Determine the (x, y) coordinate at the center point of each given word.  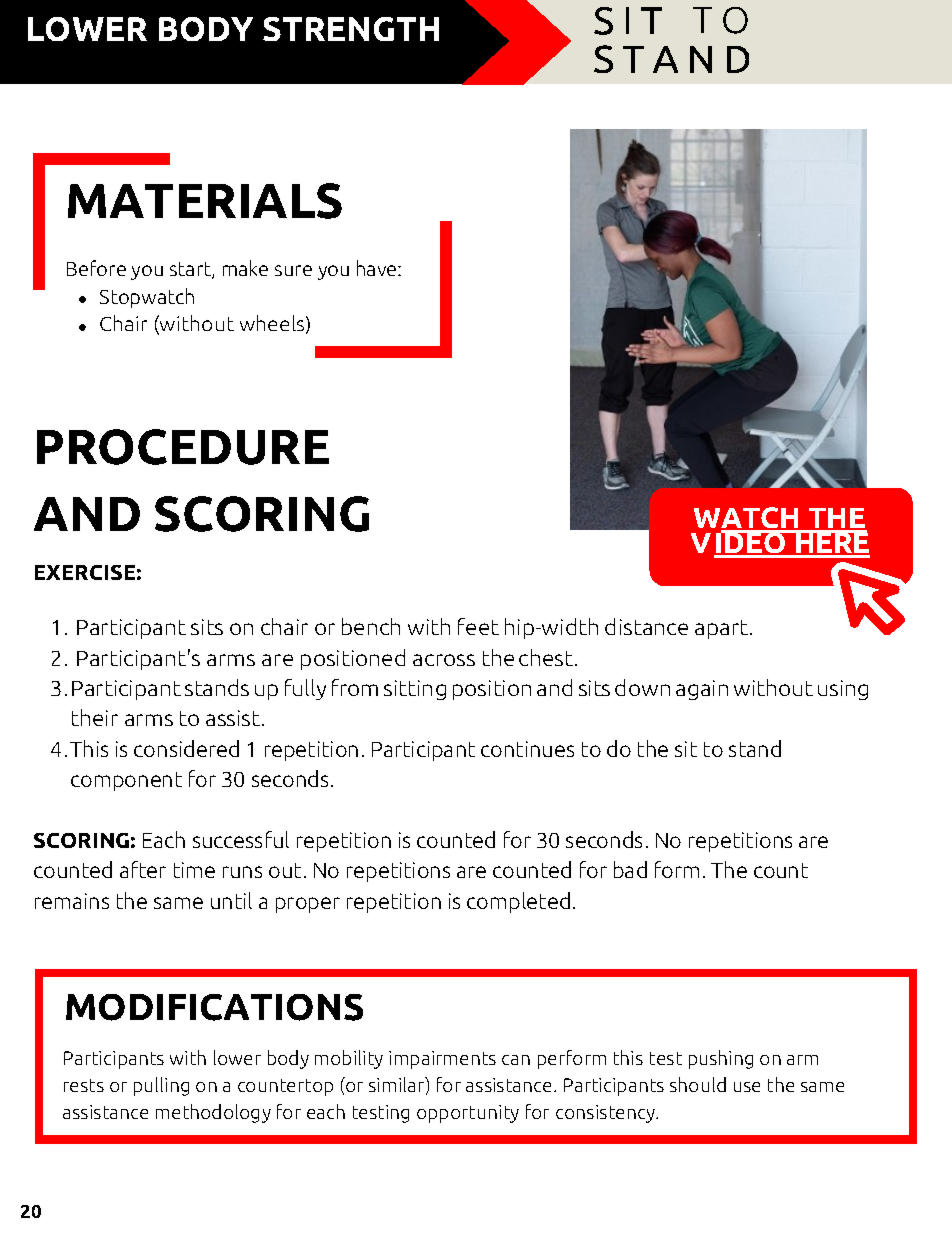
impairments (442, 1060)
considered (186, 748)
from (355, 687)
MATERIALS (205, 201)
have (378, 268)
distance (646, 626)
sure (293, 270)
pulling (161, 1086)
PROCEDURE (183, 447)
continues (527, 749)
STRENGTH (351, 29)
